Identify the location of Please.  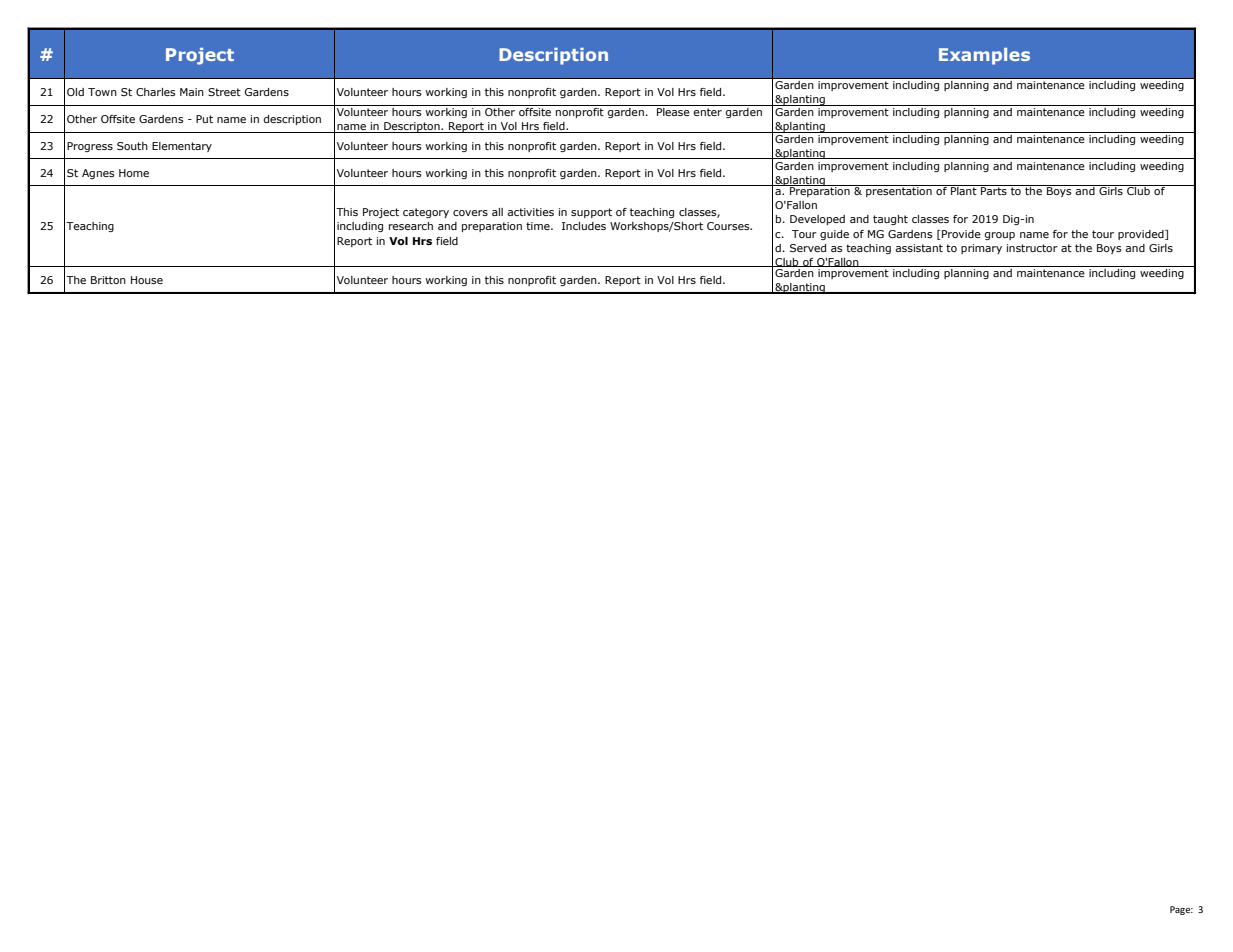
(673, 110).
